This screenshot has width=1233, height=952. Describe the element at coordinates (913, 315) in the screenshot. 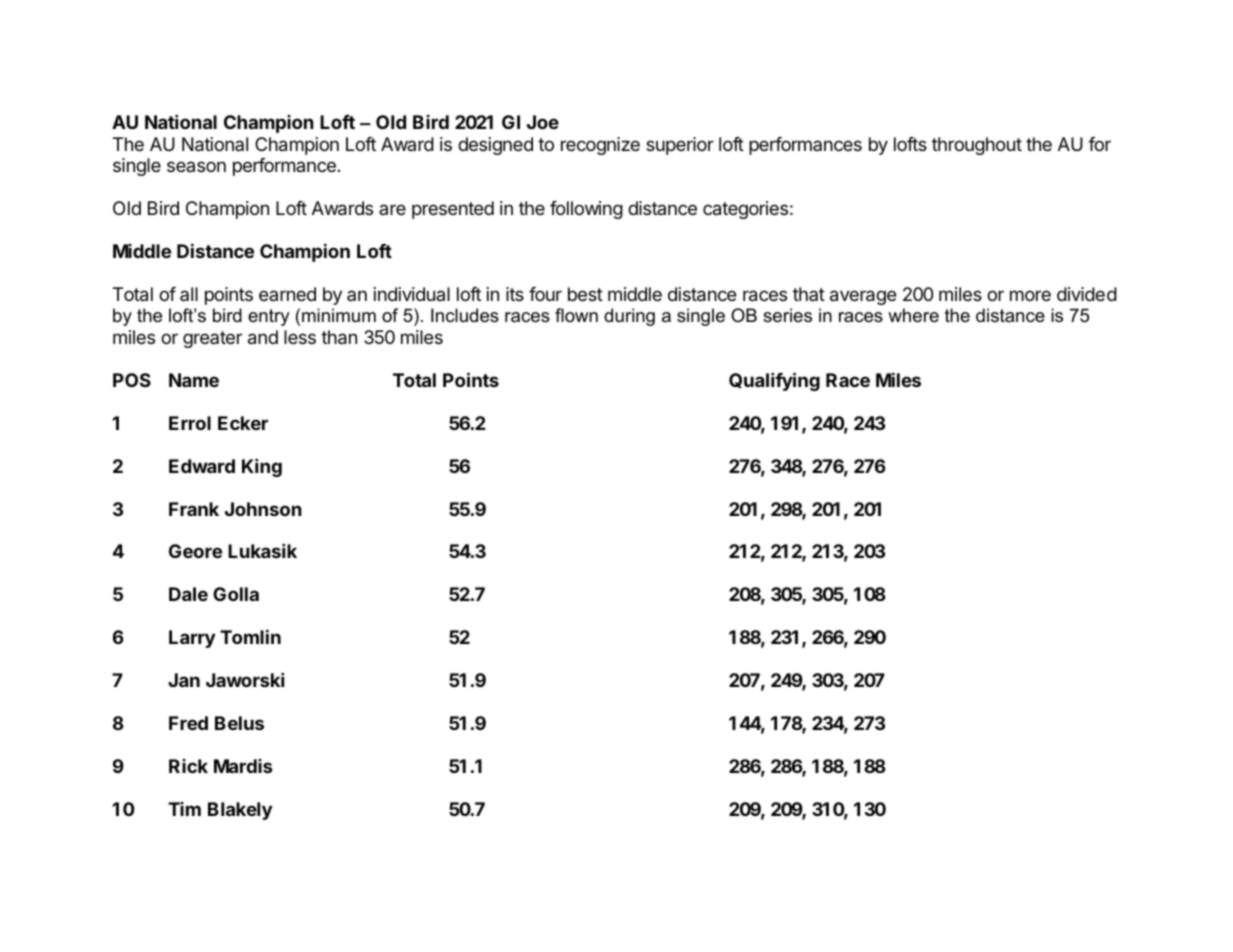

I see `where` at that location.
